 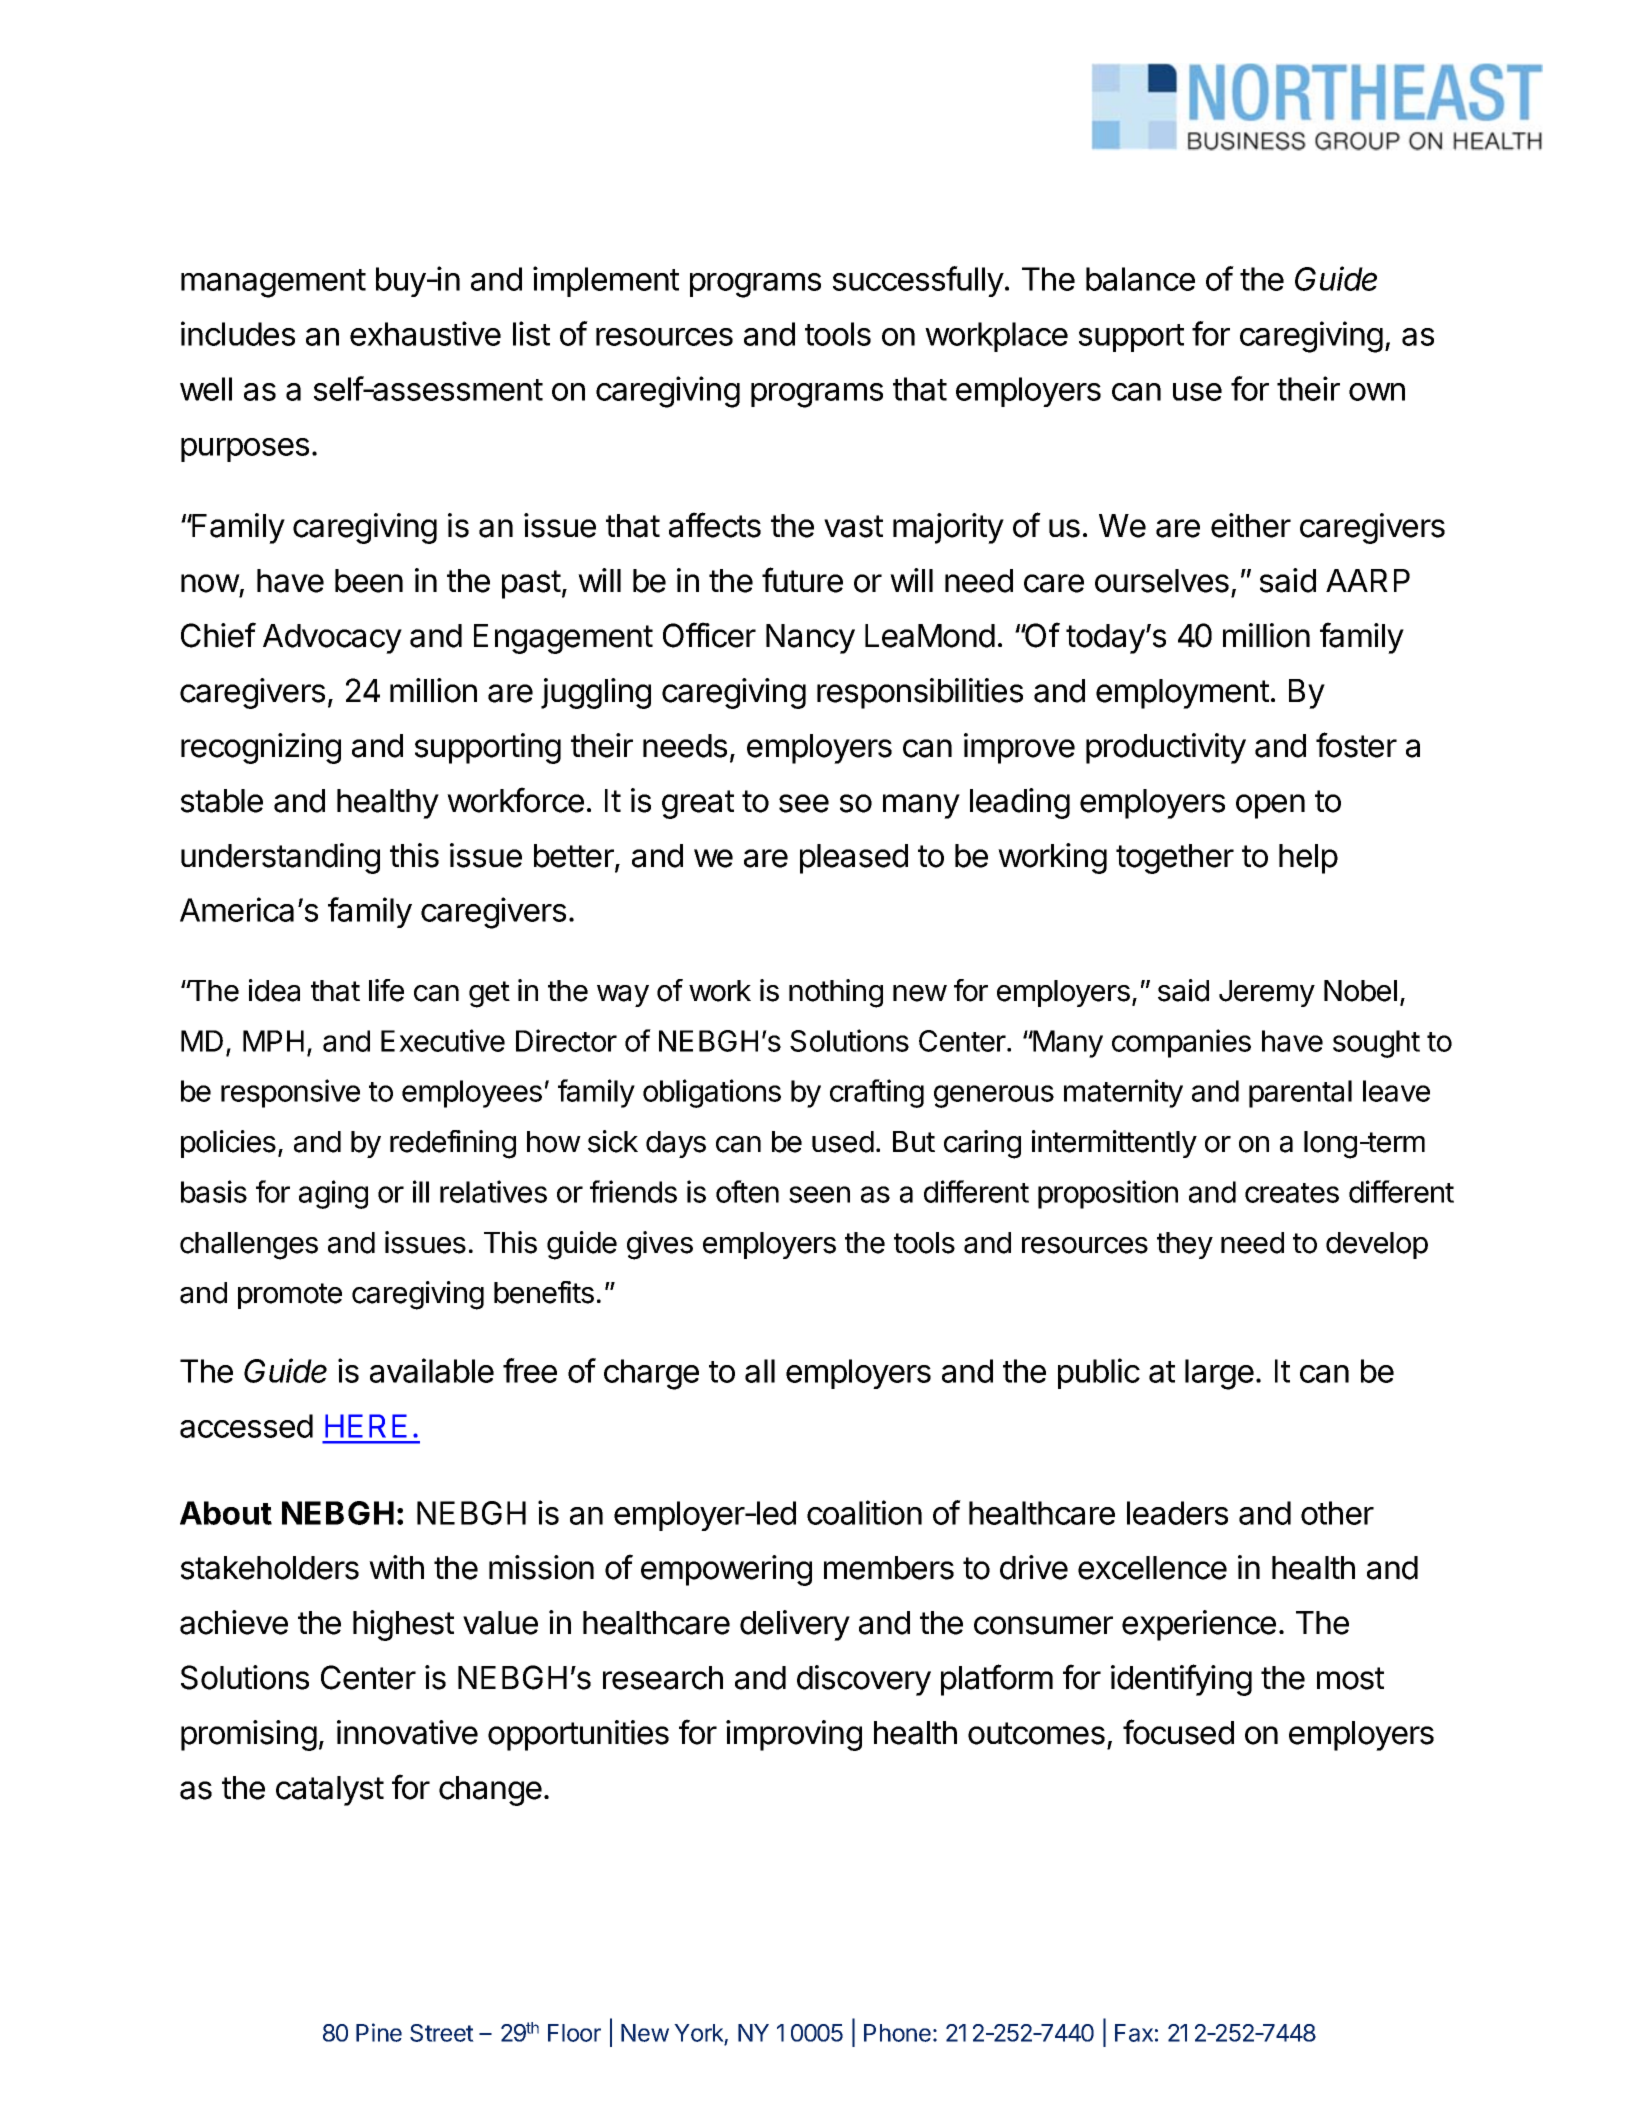 I want to click on creates, so click(x=1292, y=1193).
